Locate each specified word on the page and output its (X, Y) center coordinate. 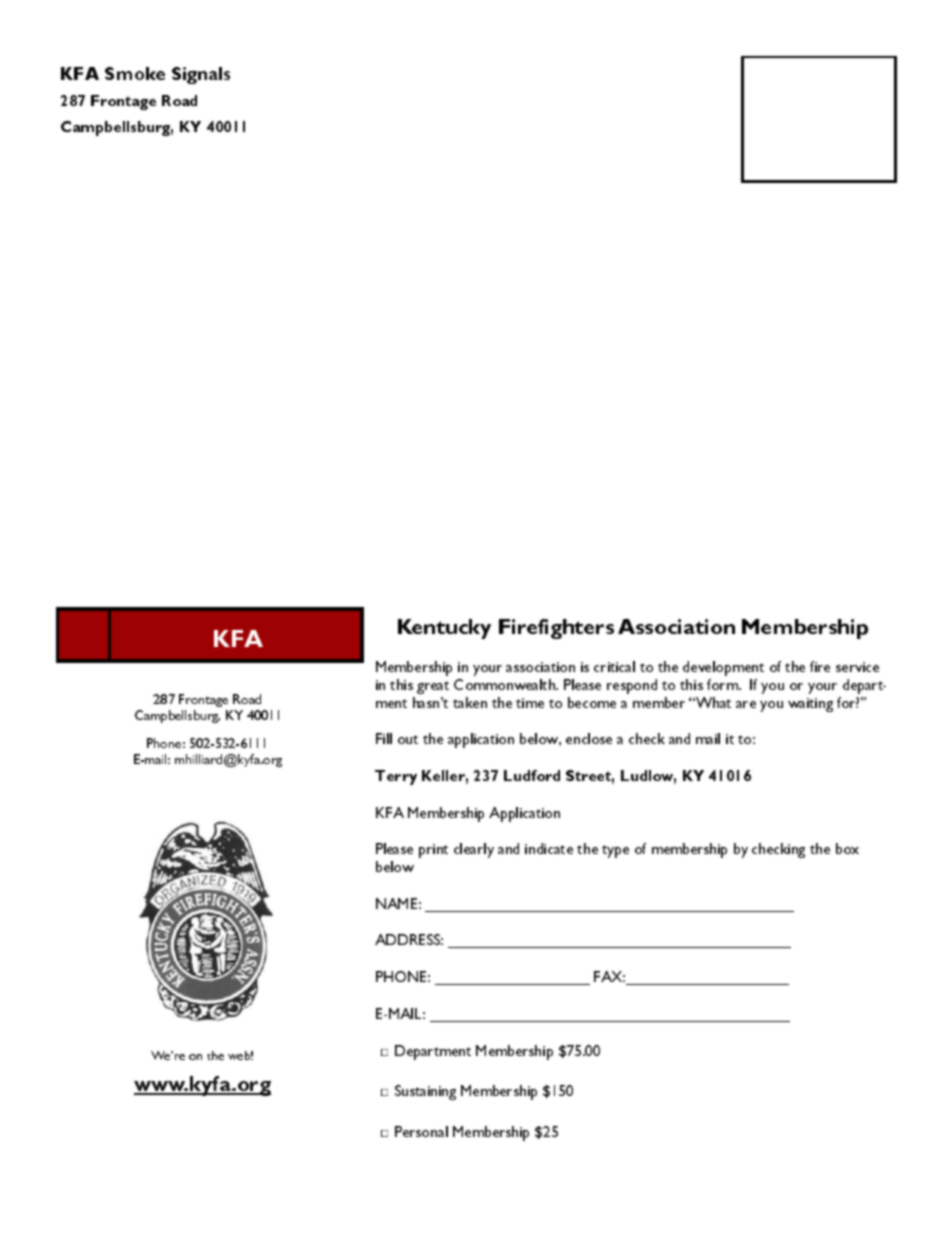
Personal (421, 1131)
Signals (201, 75)
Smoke (135, 73)
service (857, 667)
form (723, 684)
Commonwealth (505, 684)
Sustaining (425, 1092)
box (847, 848)
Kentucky (444, 629)
